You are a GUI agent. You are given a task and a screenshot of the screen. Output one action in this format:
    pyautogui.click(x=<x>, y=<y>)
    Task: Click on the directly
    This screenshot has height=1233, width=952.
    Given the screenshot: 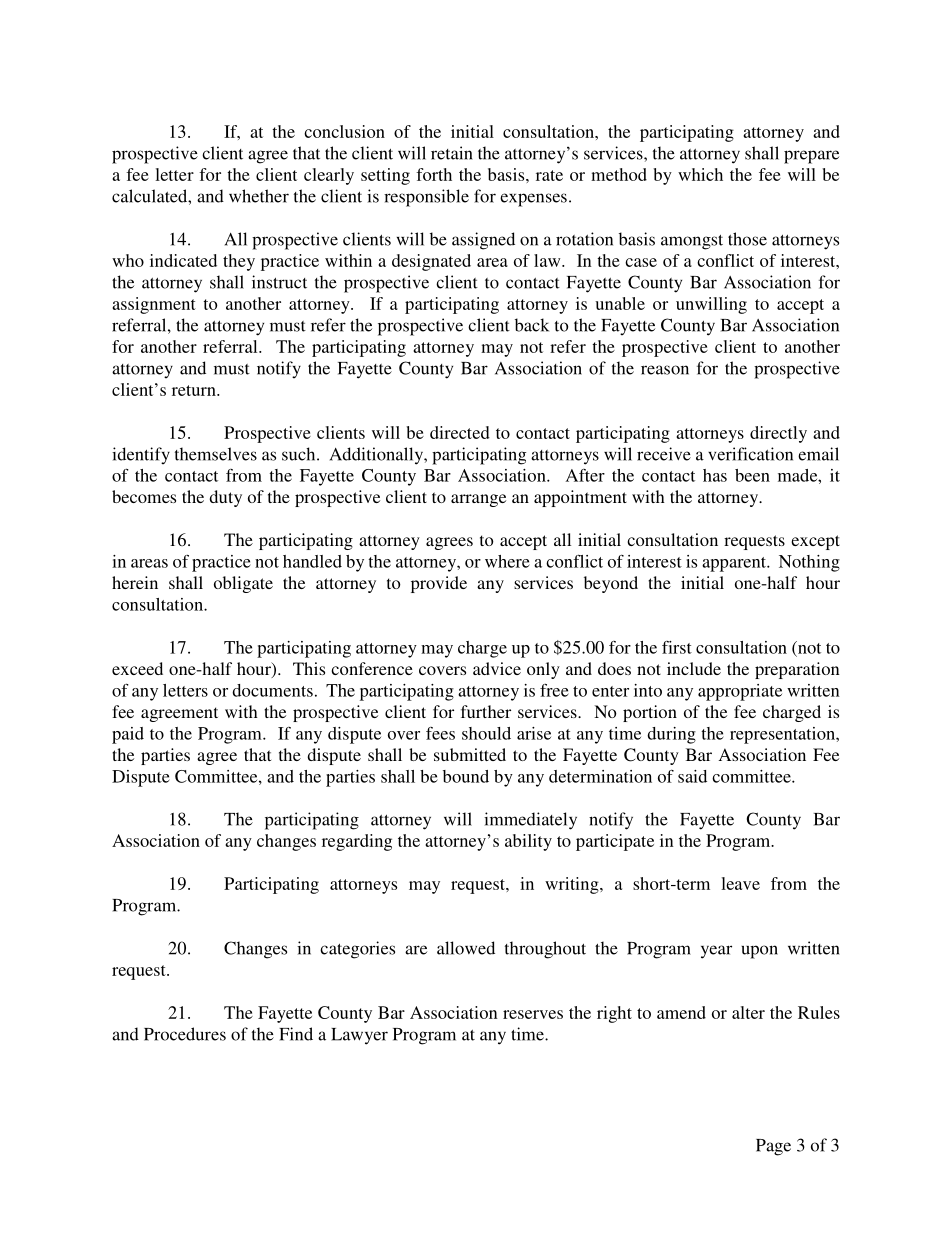 What is the action you would take?
    pyautogui.click(x=778, y=434)
